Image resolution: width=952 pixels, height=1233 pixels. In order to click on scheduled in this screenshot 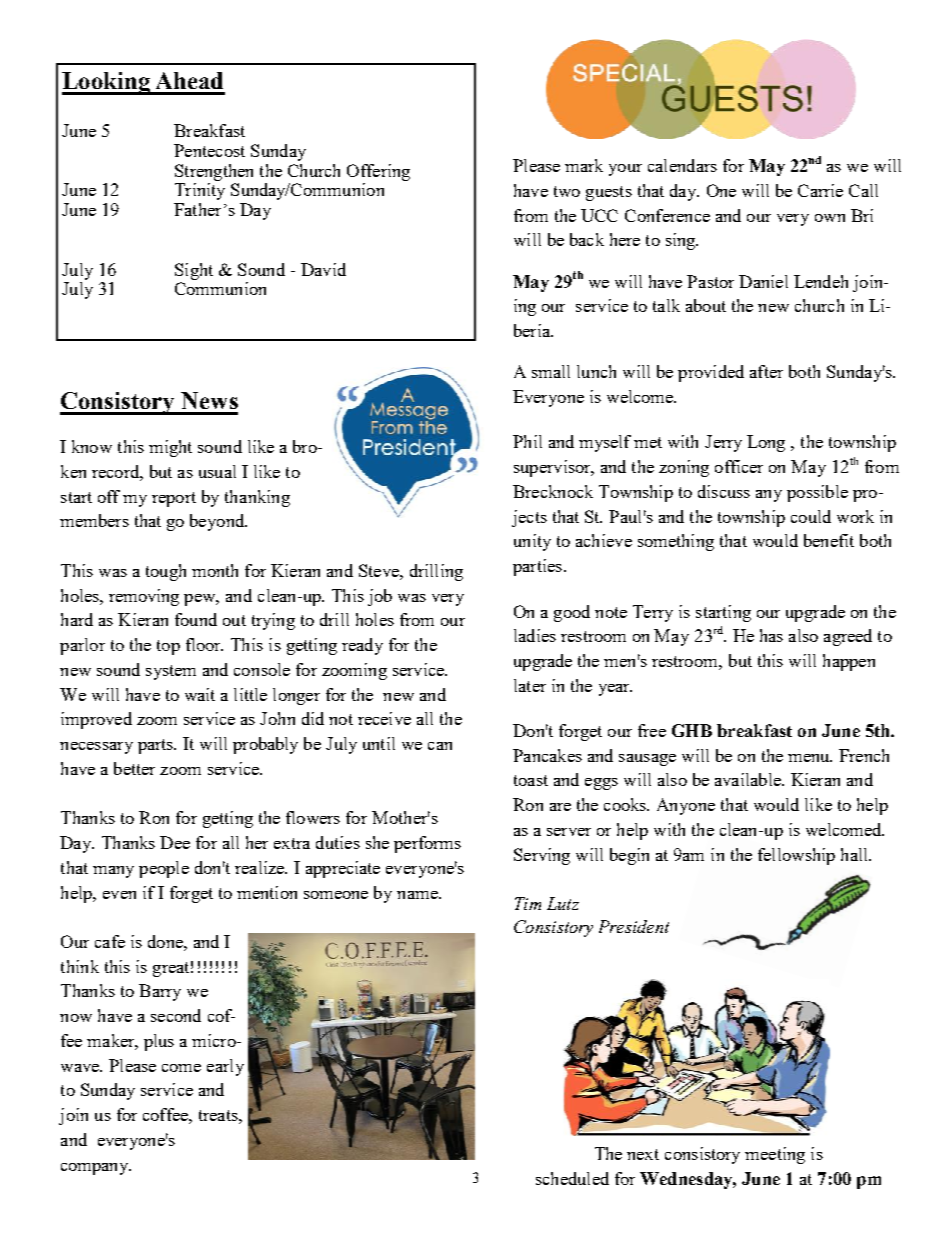, I will do `click(572, 1178)`.
